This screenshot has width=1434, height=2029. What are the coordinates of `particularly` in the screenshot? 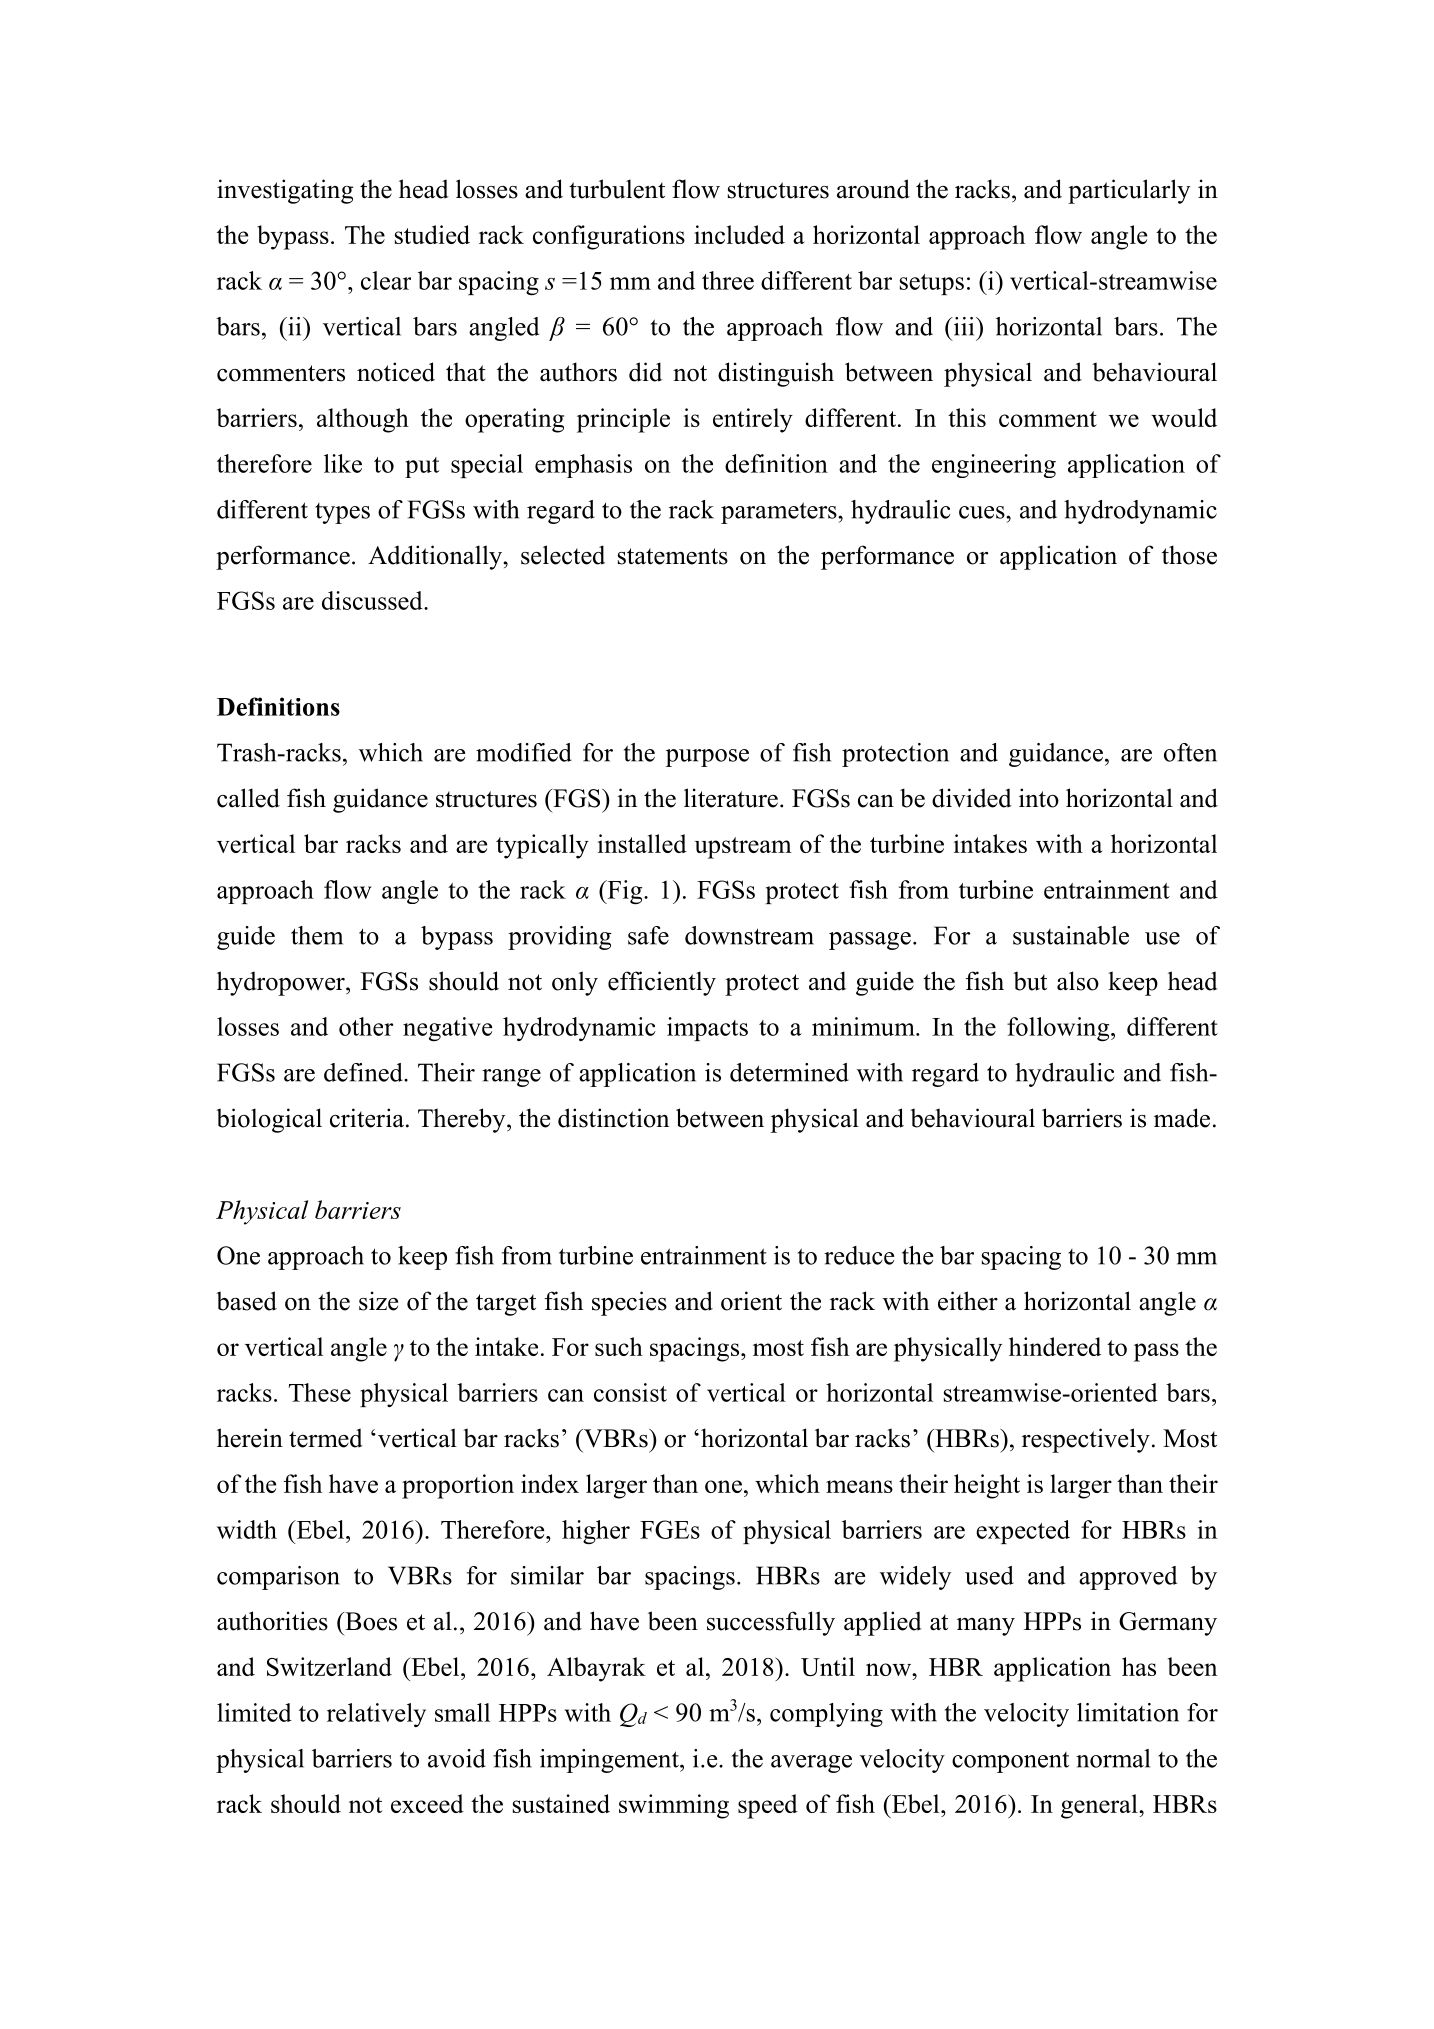 It's located at (1129, 191).
